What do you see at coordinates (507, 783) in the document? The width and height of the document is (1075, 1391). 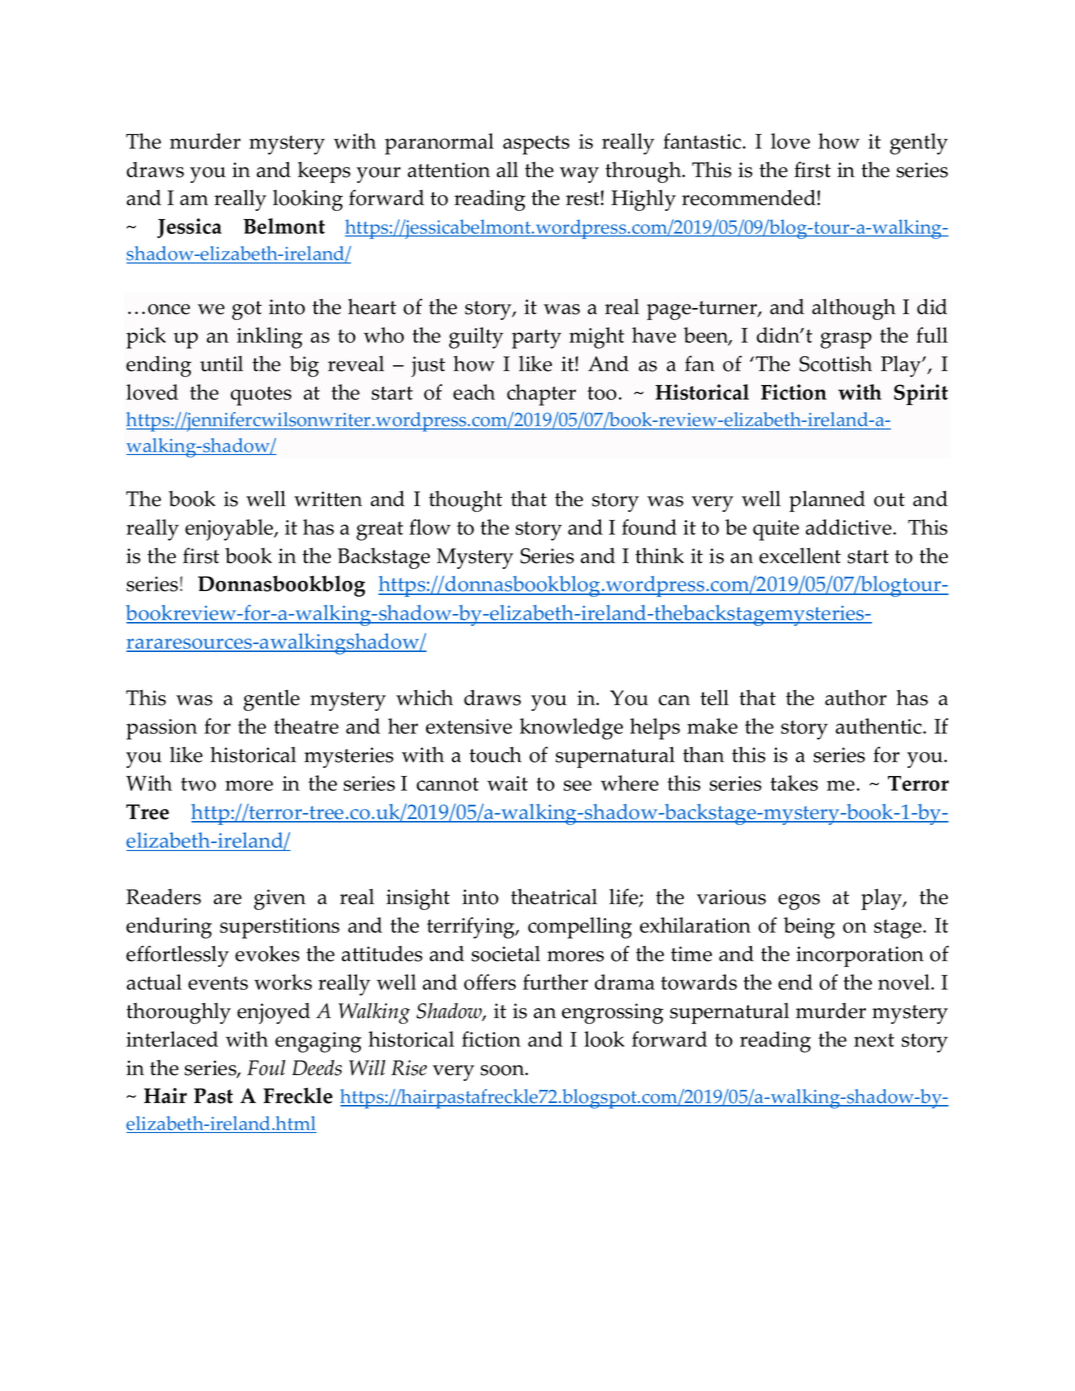 I see `wait` at bounding box center [507, 783].
